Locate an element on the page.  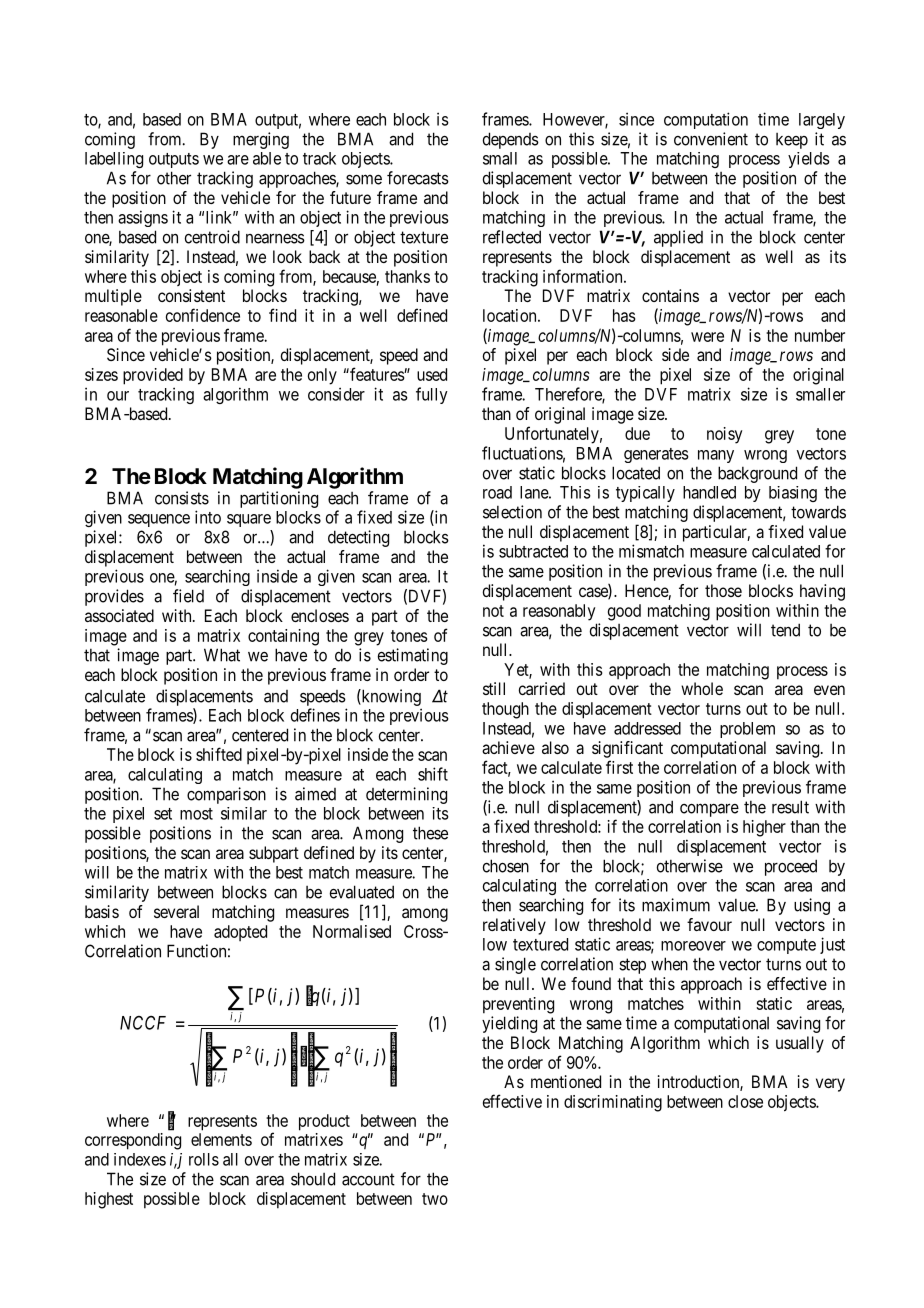
What is located at coordinates (222, 655).
